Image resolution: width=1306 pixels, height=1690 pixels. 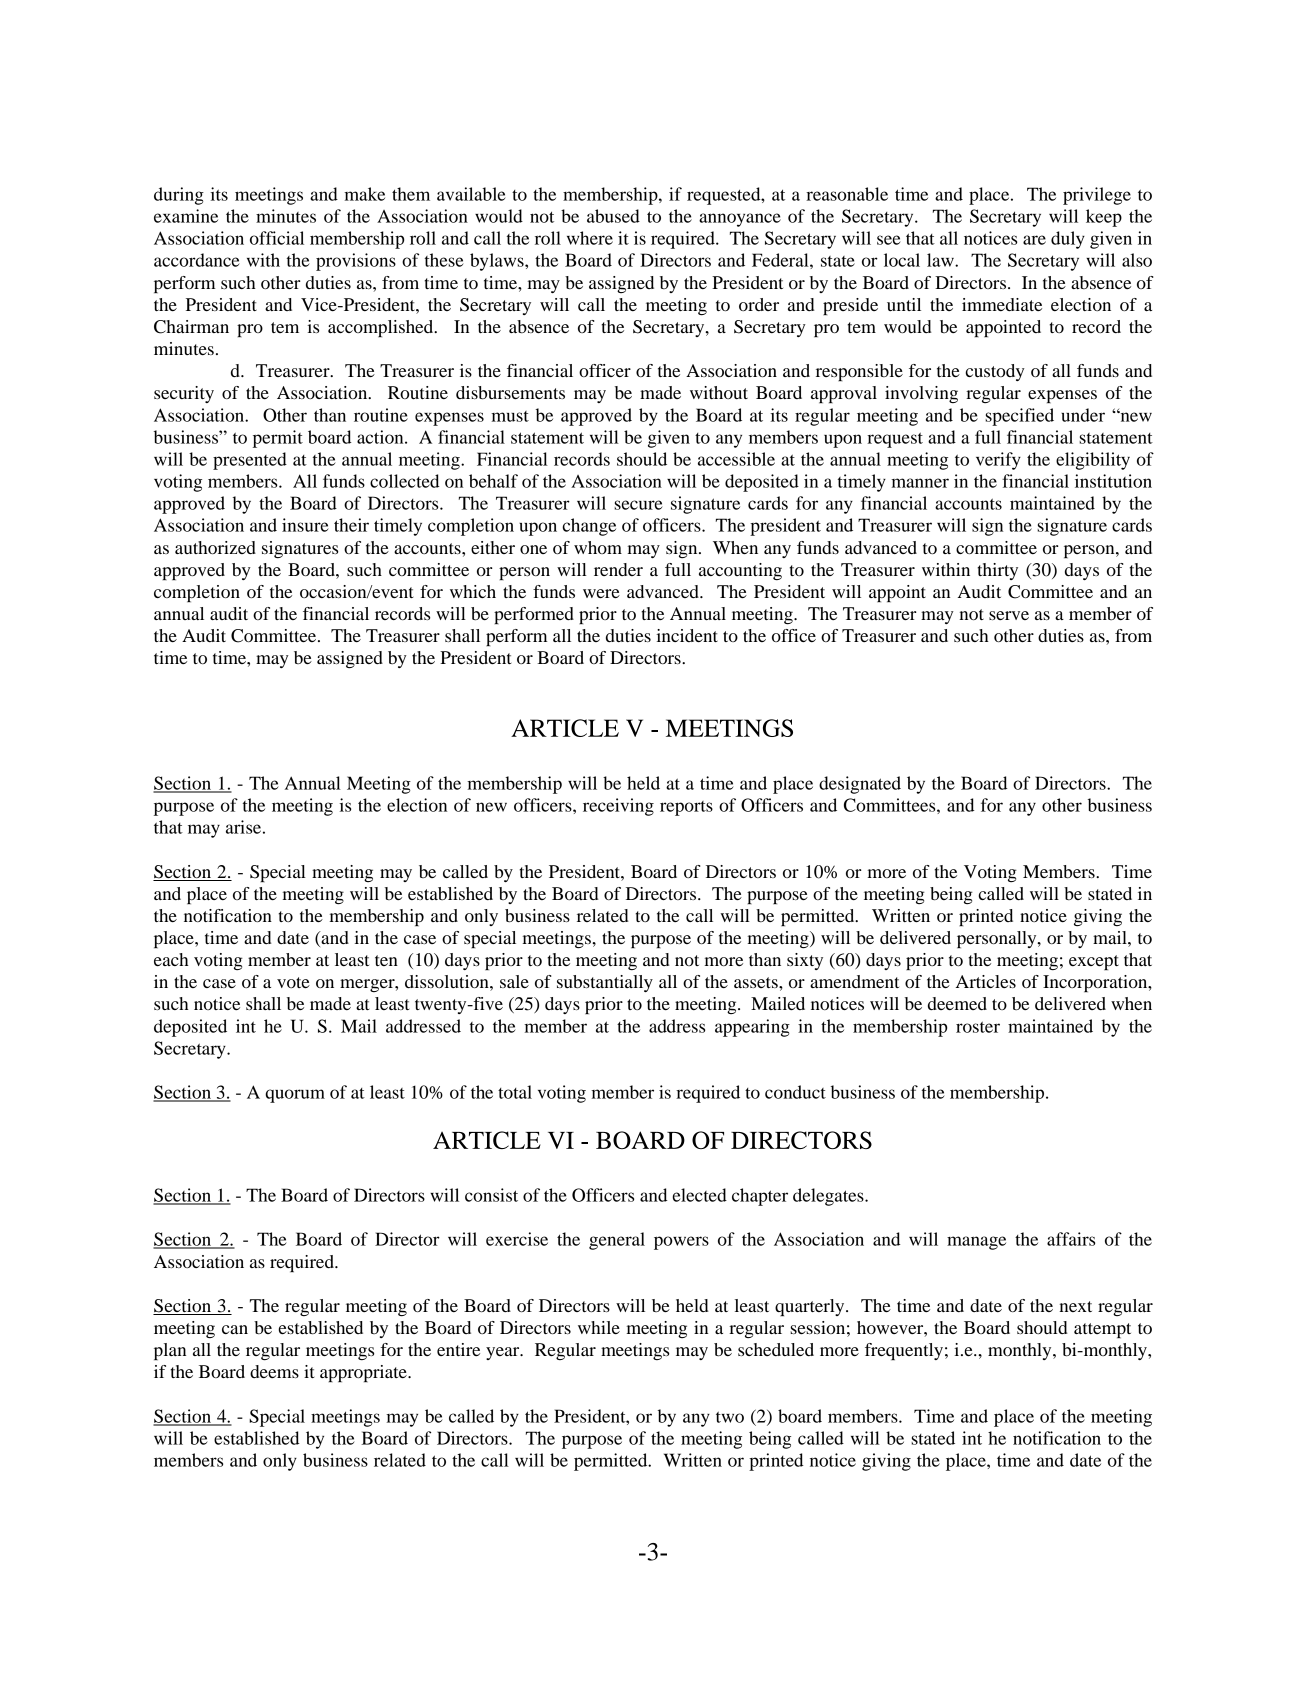 I want to click on vote, so click(x=293, y=982).
